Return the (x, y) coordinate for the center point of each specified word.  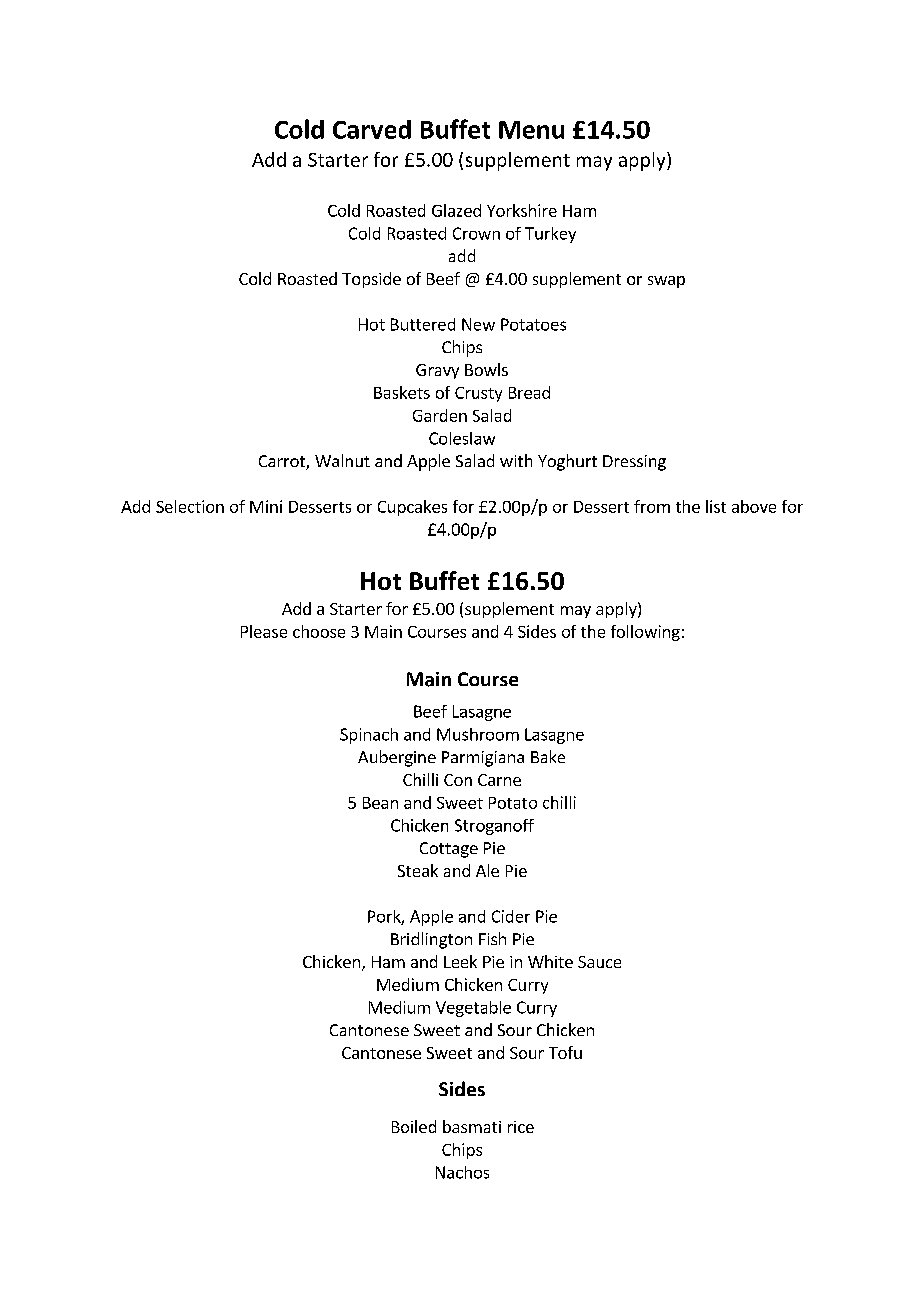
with (516, 460)
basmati (472, 1126)
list (716, 506)
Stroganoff (494, 827)
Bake (548, 756)
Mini (266, 506)
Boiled (414, 1126)
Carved (372, 129)
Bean (380, 803)
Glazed (456, 210)
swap (666, 282)
